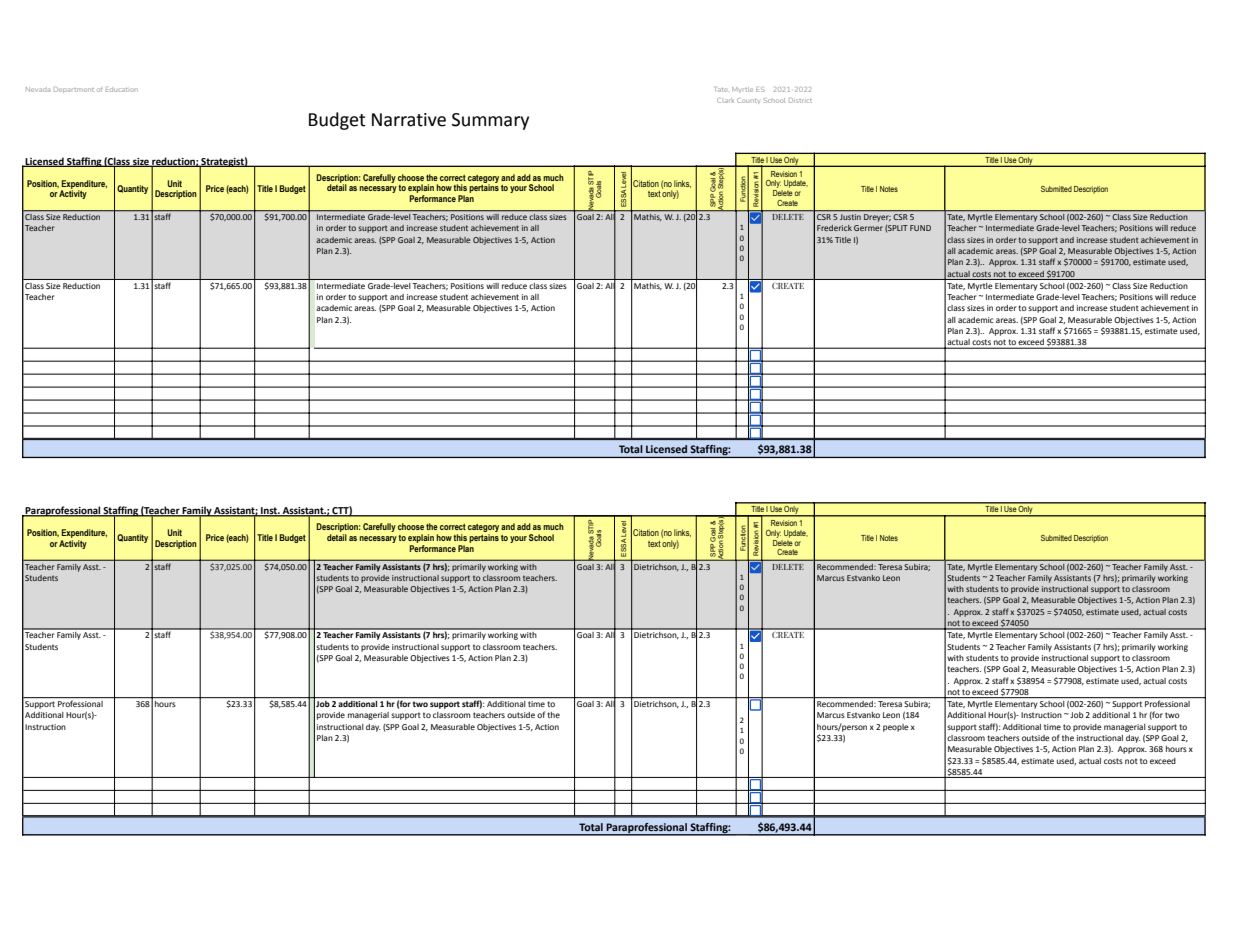 The width and height of the document is (1233, 952). Describe the element at coordinates (920, 228) in the document. I see `FUND` at that location.
